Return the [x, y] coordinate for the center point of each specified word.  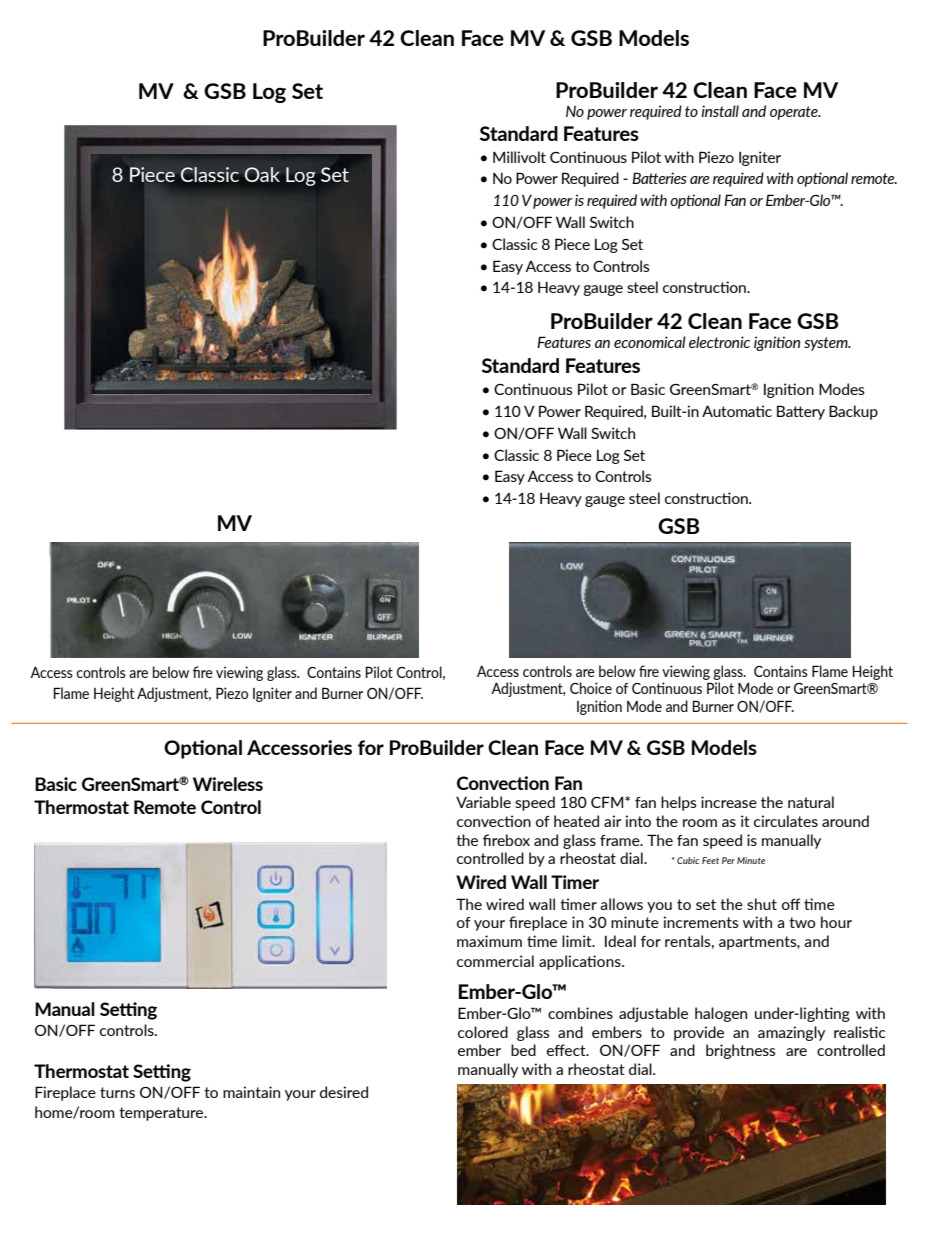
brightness [741, 1051]
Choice [591, 688]
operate [795, 113]
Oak [262, 174]
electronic [719, 342]
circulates [786, 821]
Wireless [228, 784]
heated [576, 821]
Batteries [659, 178]
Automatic [737, 411]
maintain [251, 1092]
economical [650, 342]
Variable [483, 802]
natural [811, 802]
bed [523, 1050]
